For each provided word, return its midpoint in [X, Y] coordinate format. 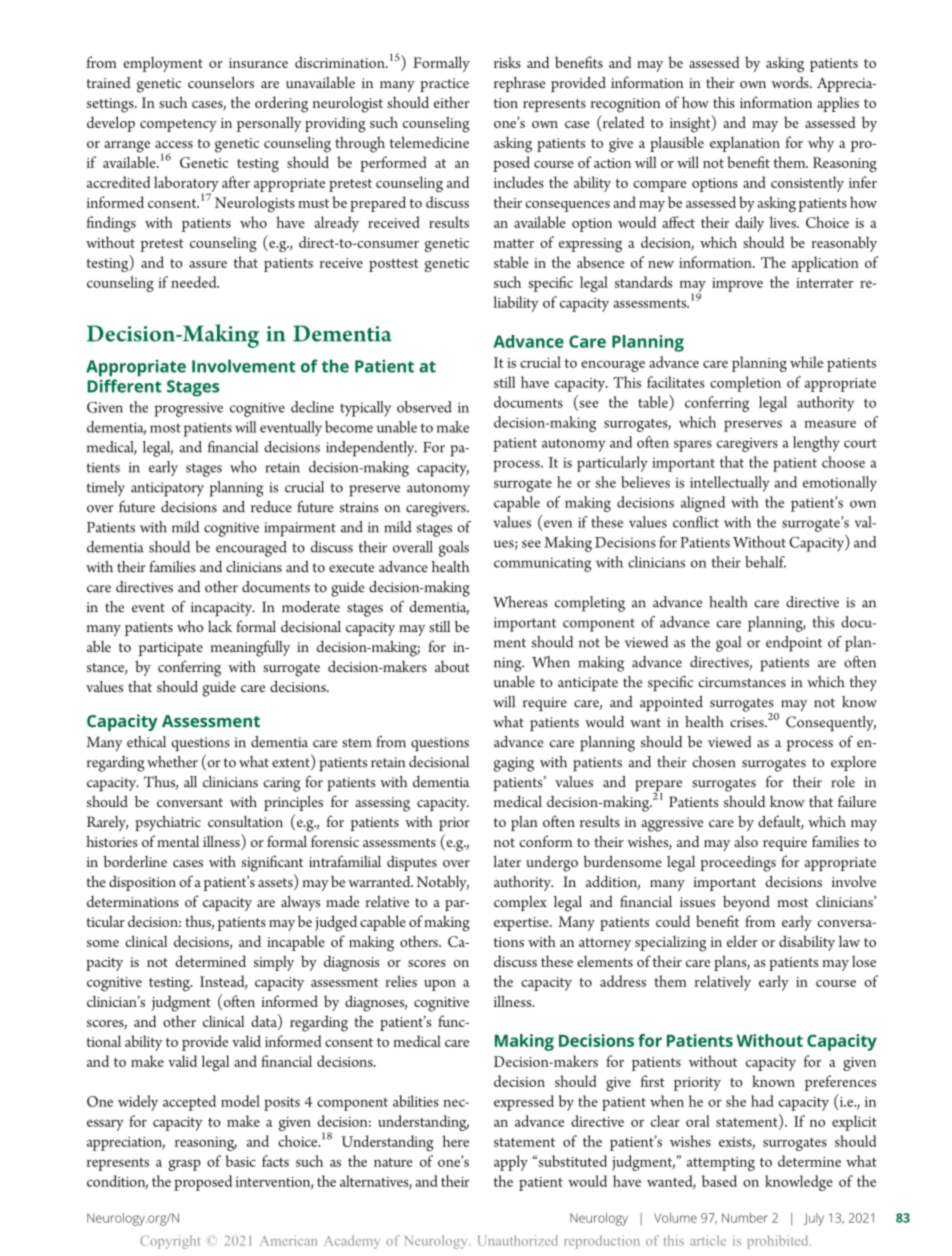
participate [171, 649]
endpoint [794, 644]
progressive [188, 409]
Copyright [170, 1242]
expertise [522, 924]
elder [742, 941]
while [806, 362]
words [791, 82]
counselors [221, 82]
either [452, 102]
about [452, 666]
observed [424, 407]
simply [274, 963]
